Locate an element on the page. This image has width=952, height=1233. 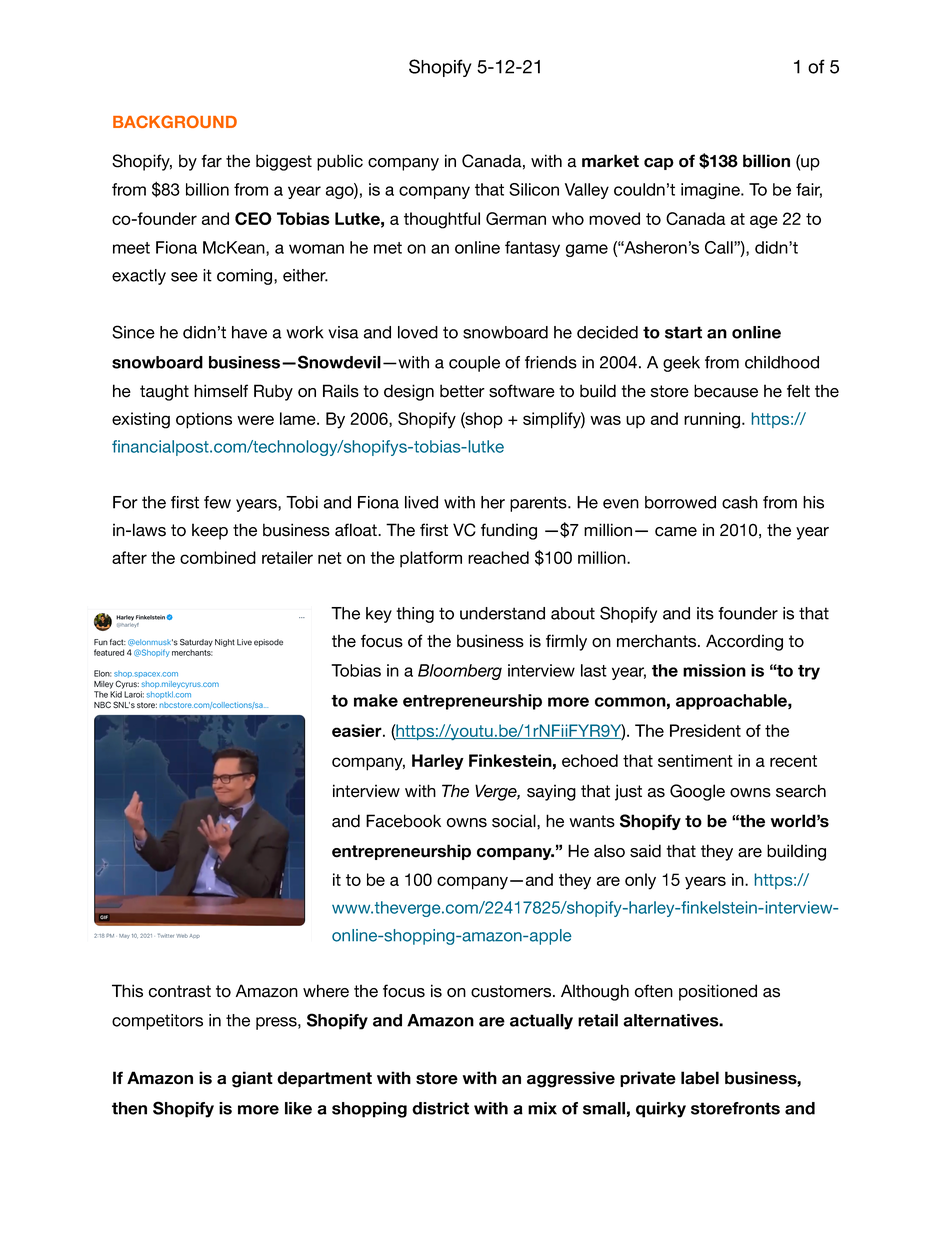
giant is located at coordinates (252, 1079).
